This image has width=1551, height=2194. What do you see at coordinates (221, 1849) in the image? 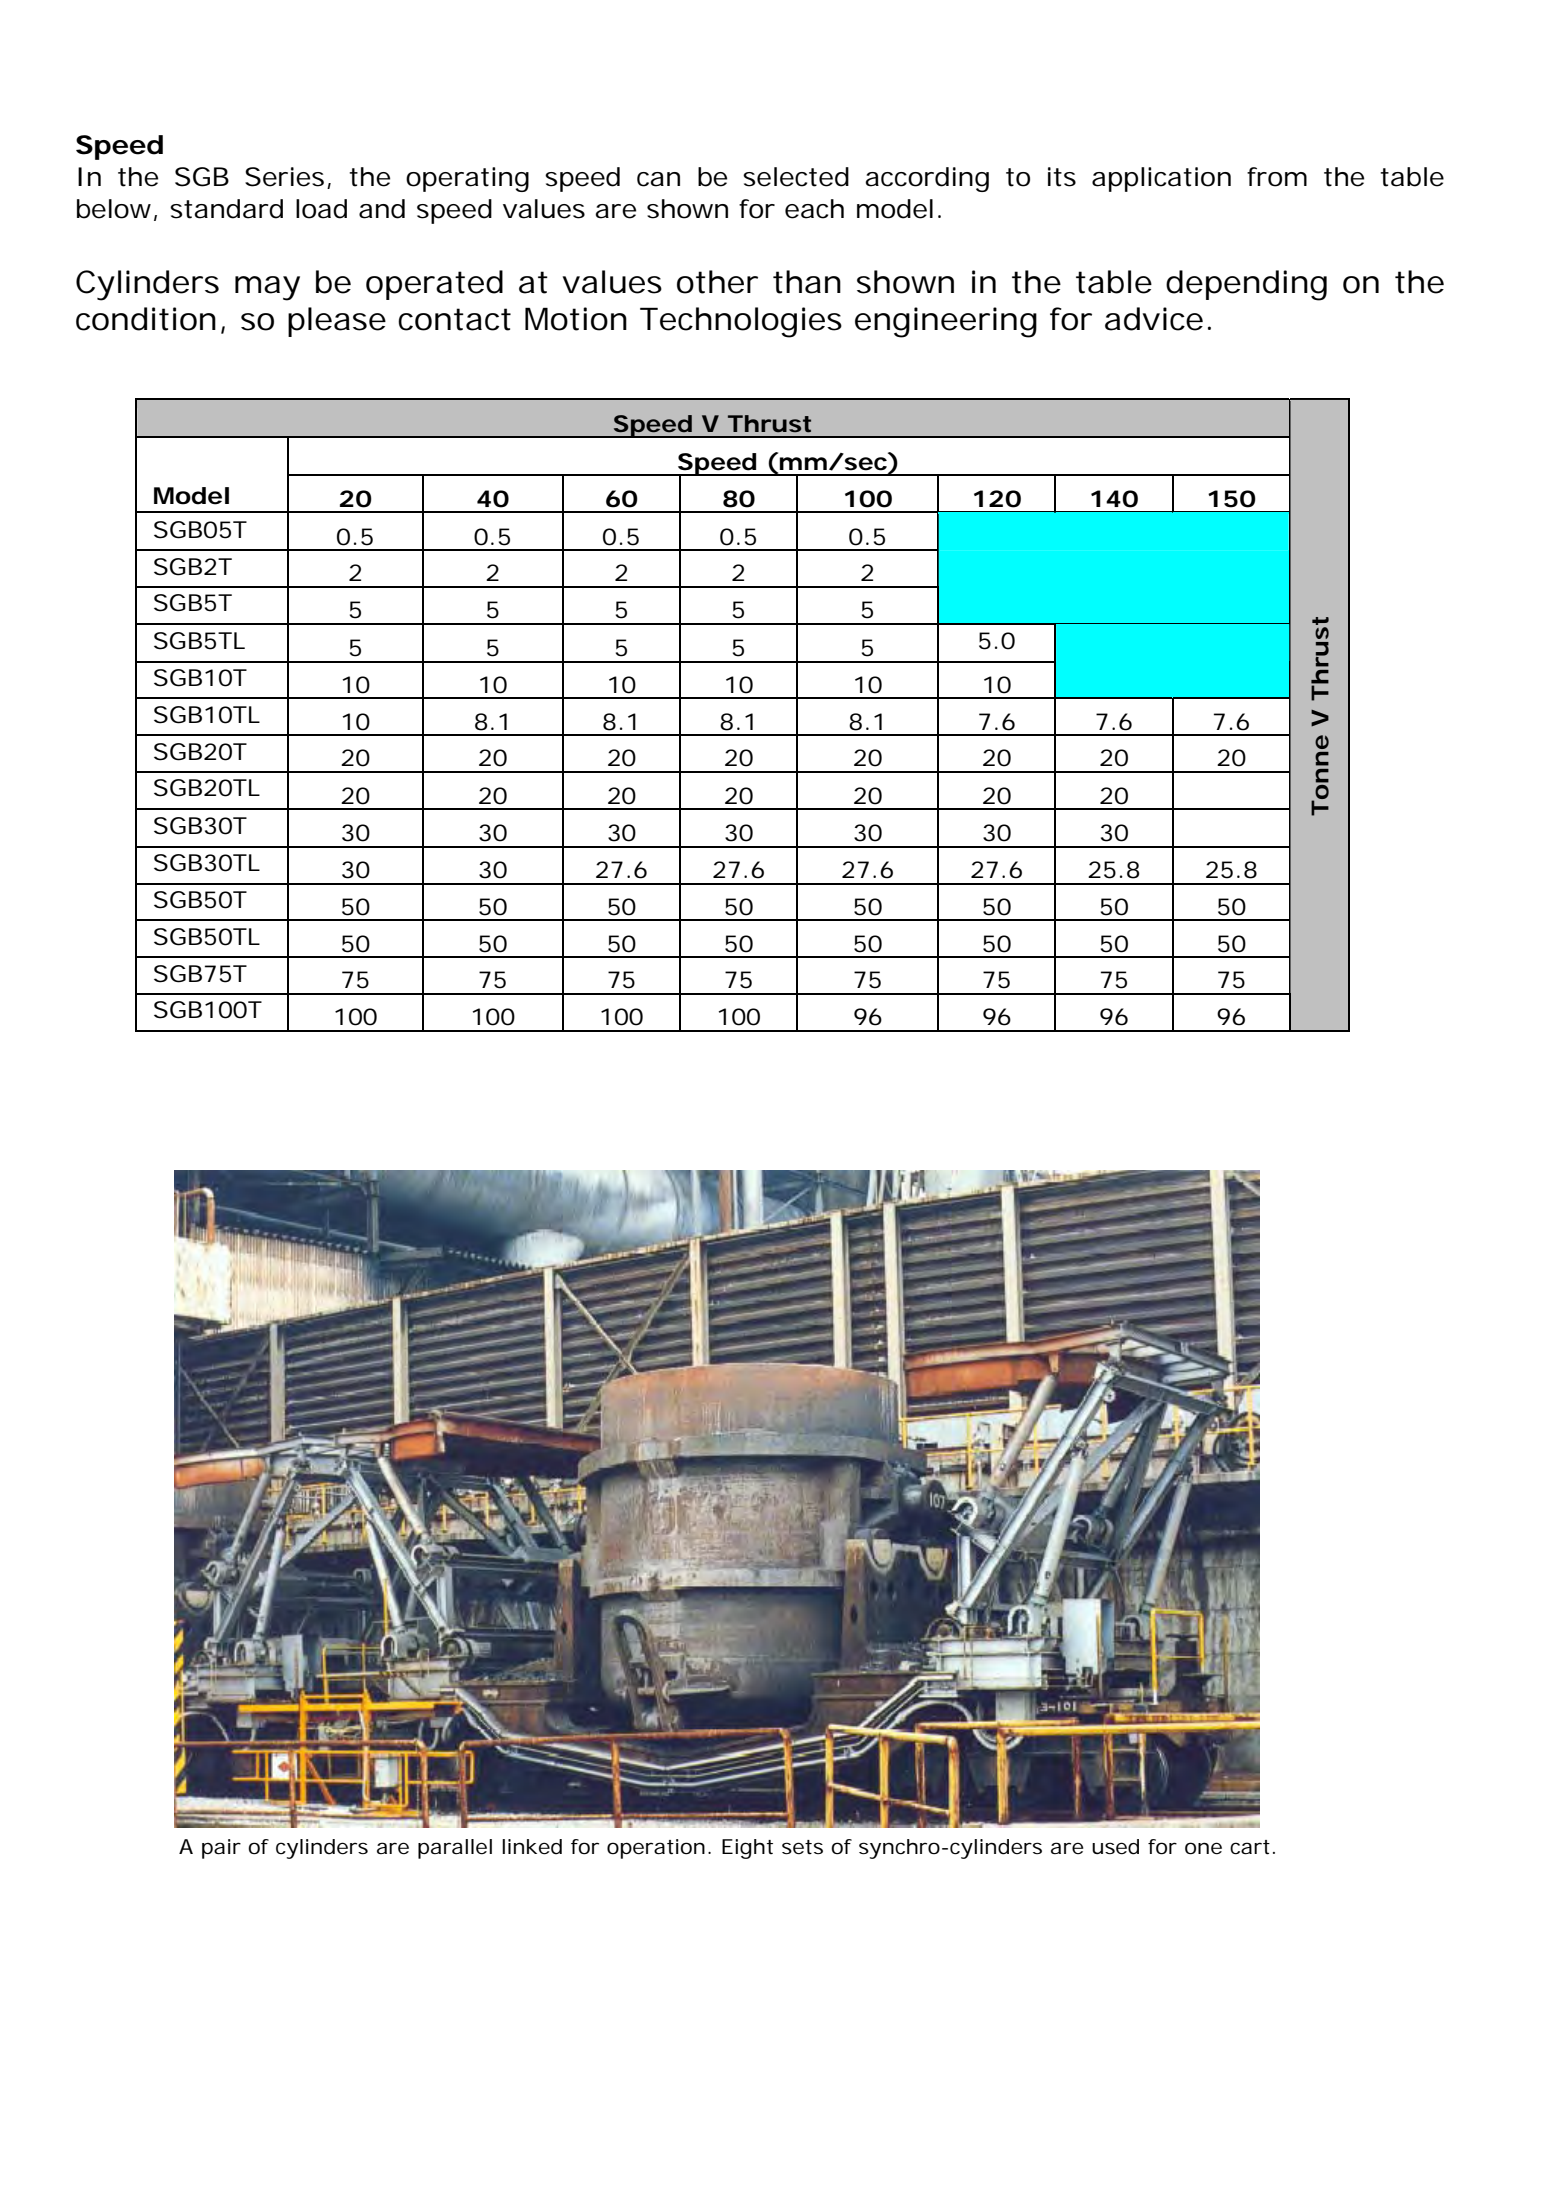
I see `pair` at bounding box center [221, 1849].
